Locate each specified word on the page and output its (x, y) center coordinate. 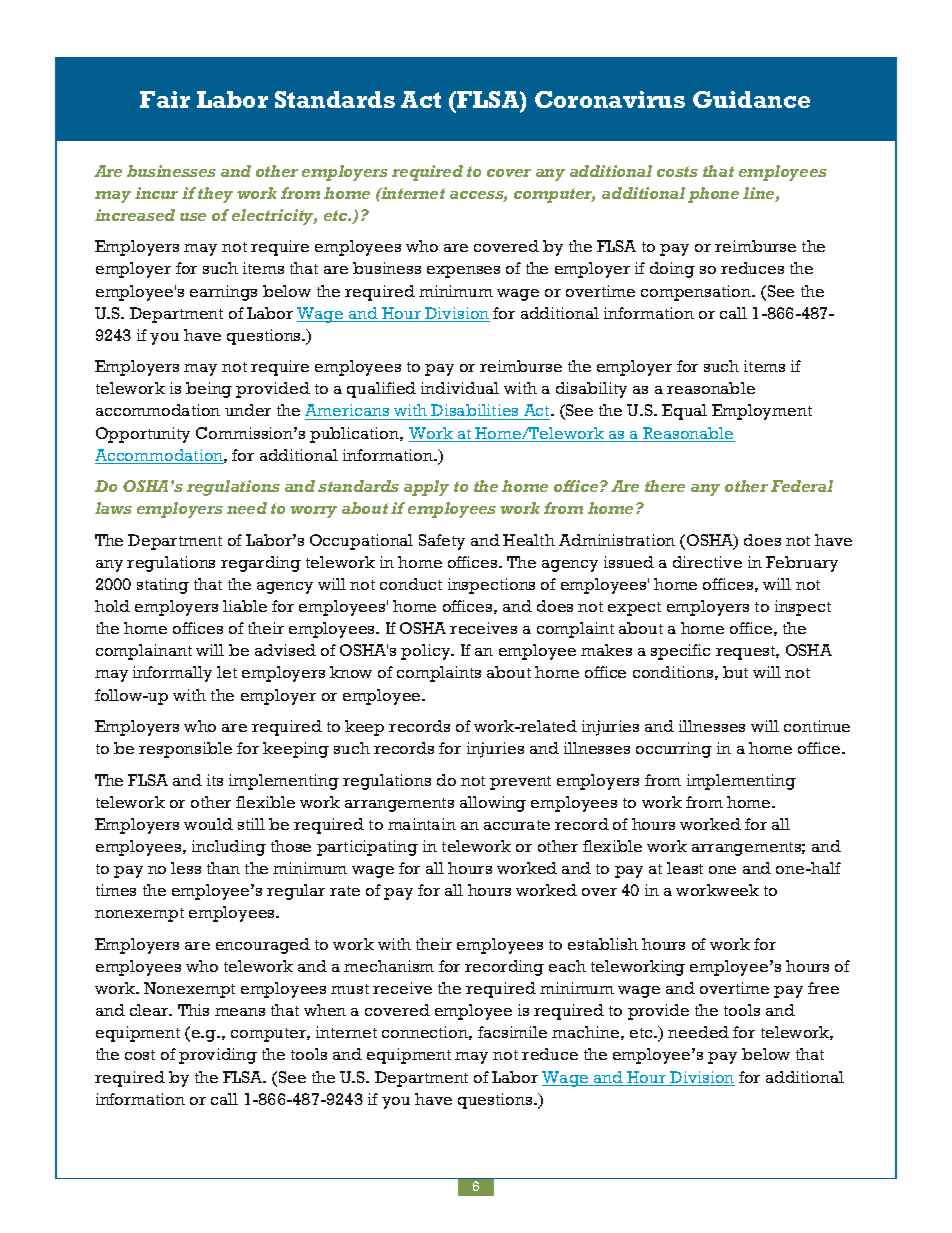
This (193, 1010)
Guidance (751, 99)
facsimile (512, 1032)
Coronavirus (610, 99)
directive (707, 562)
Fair (165, 99)
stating (163, 586)
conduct (411, 584)
